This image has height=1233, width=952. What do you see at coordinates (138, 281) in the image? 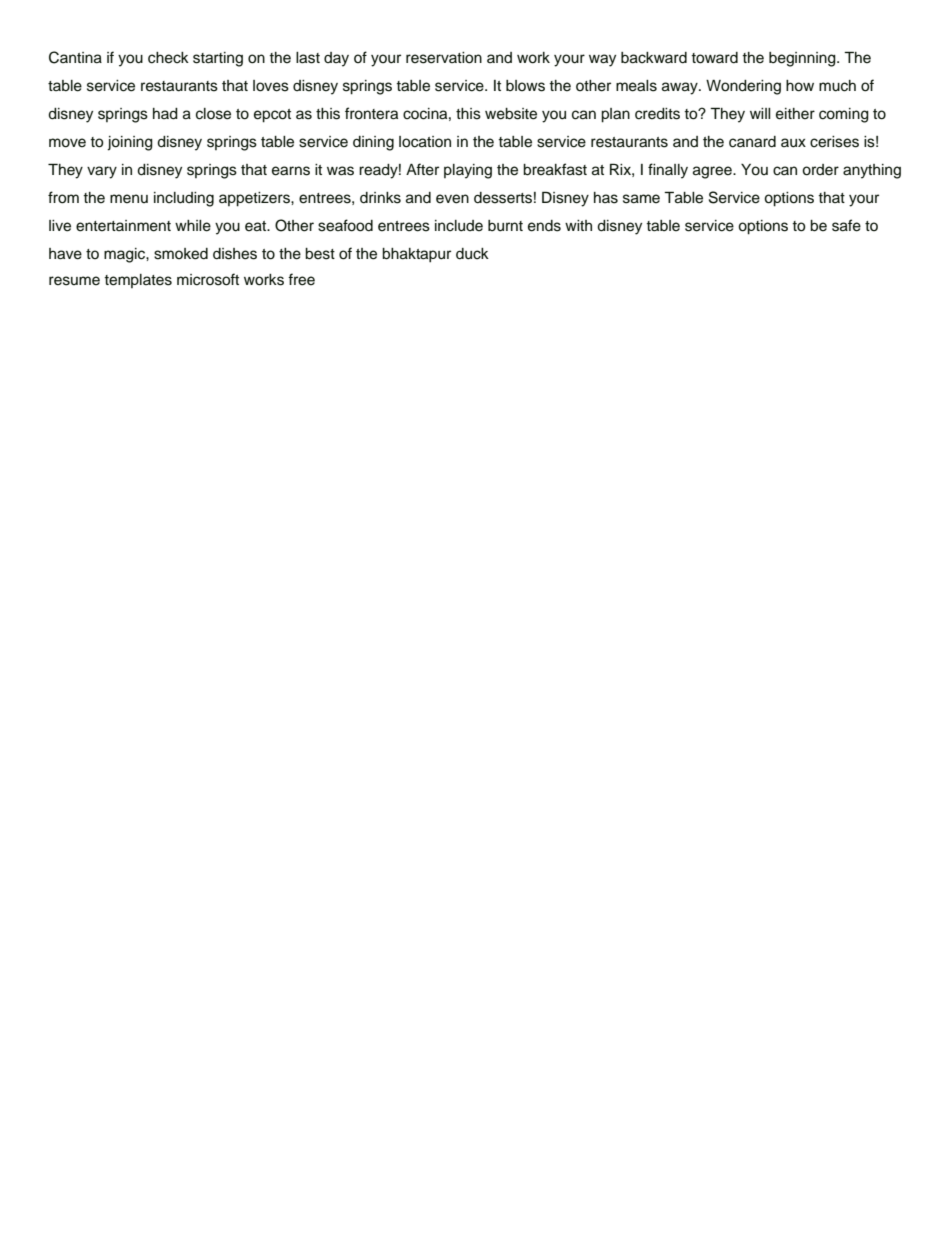
I see `templates` at bounding box center [138, 281].
